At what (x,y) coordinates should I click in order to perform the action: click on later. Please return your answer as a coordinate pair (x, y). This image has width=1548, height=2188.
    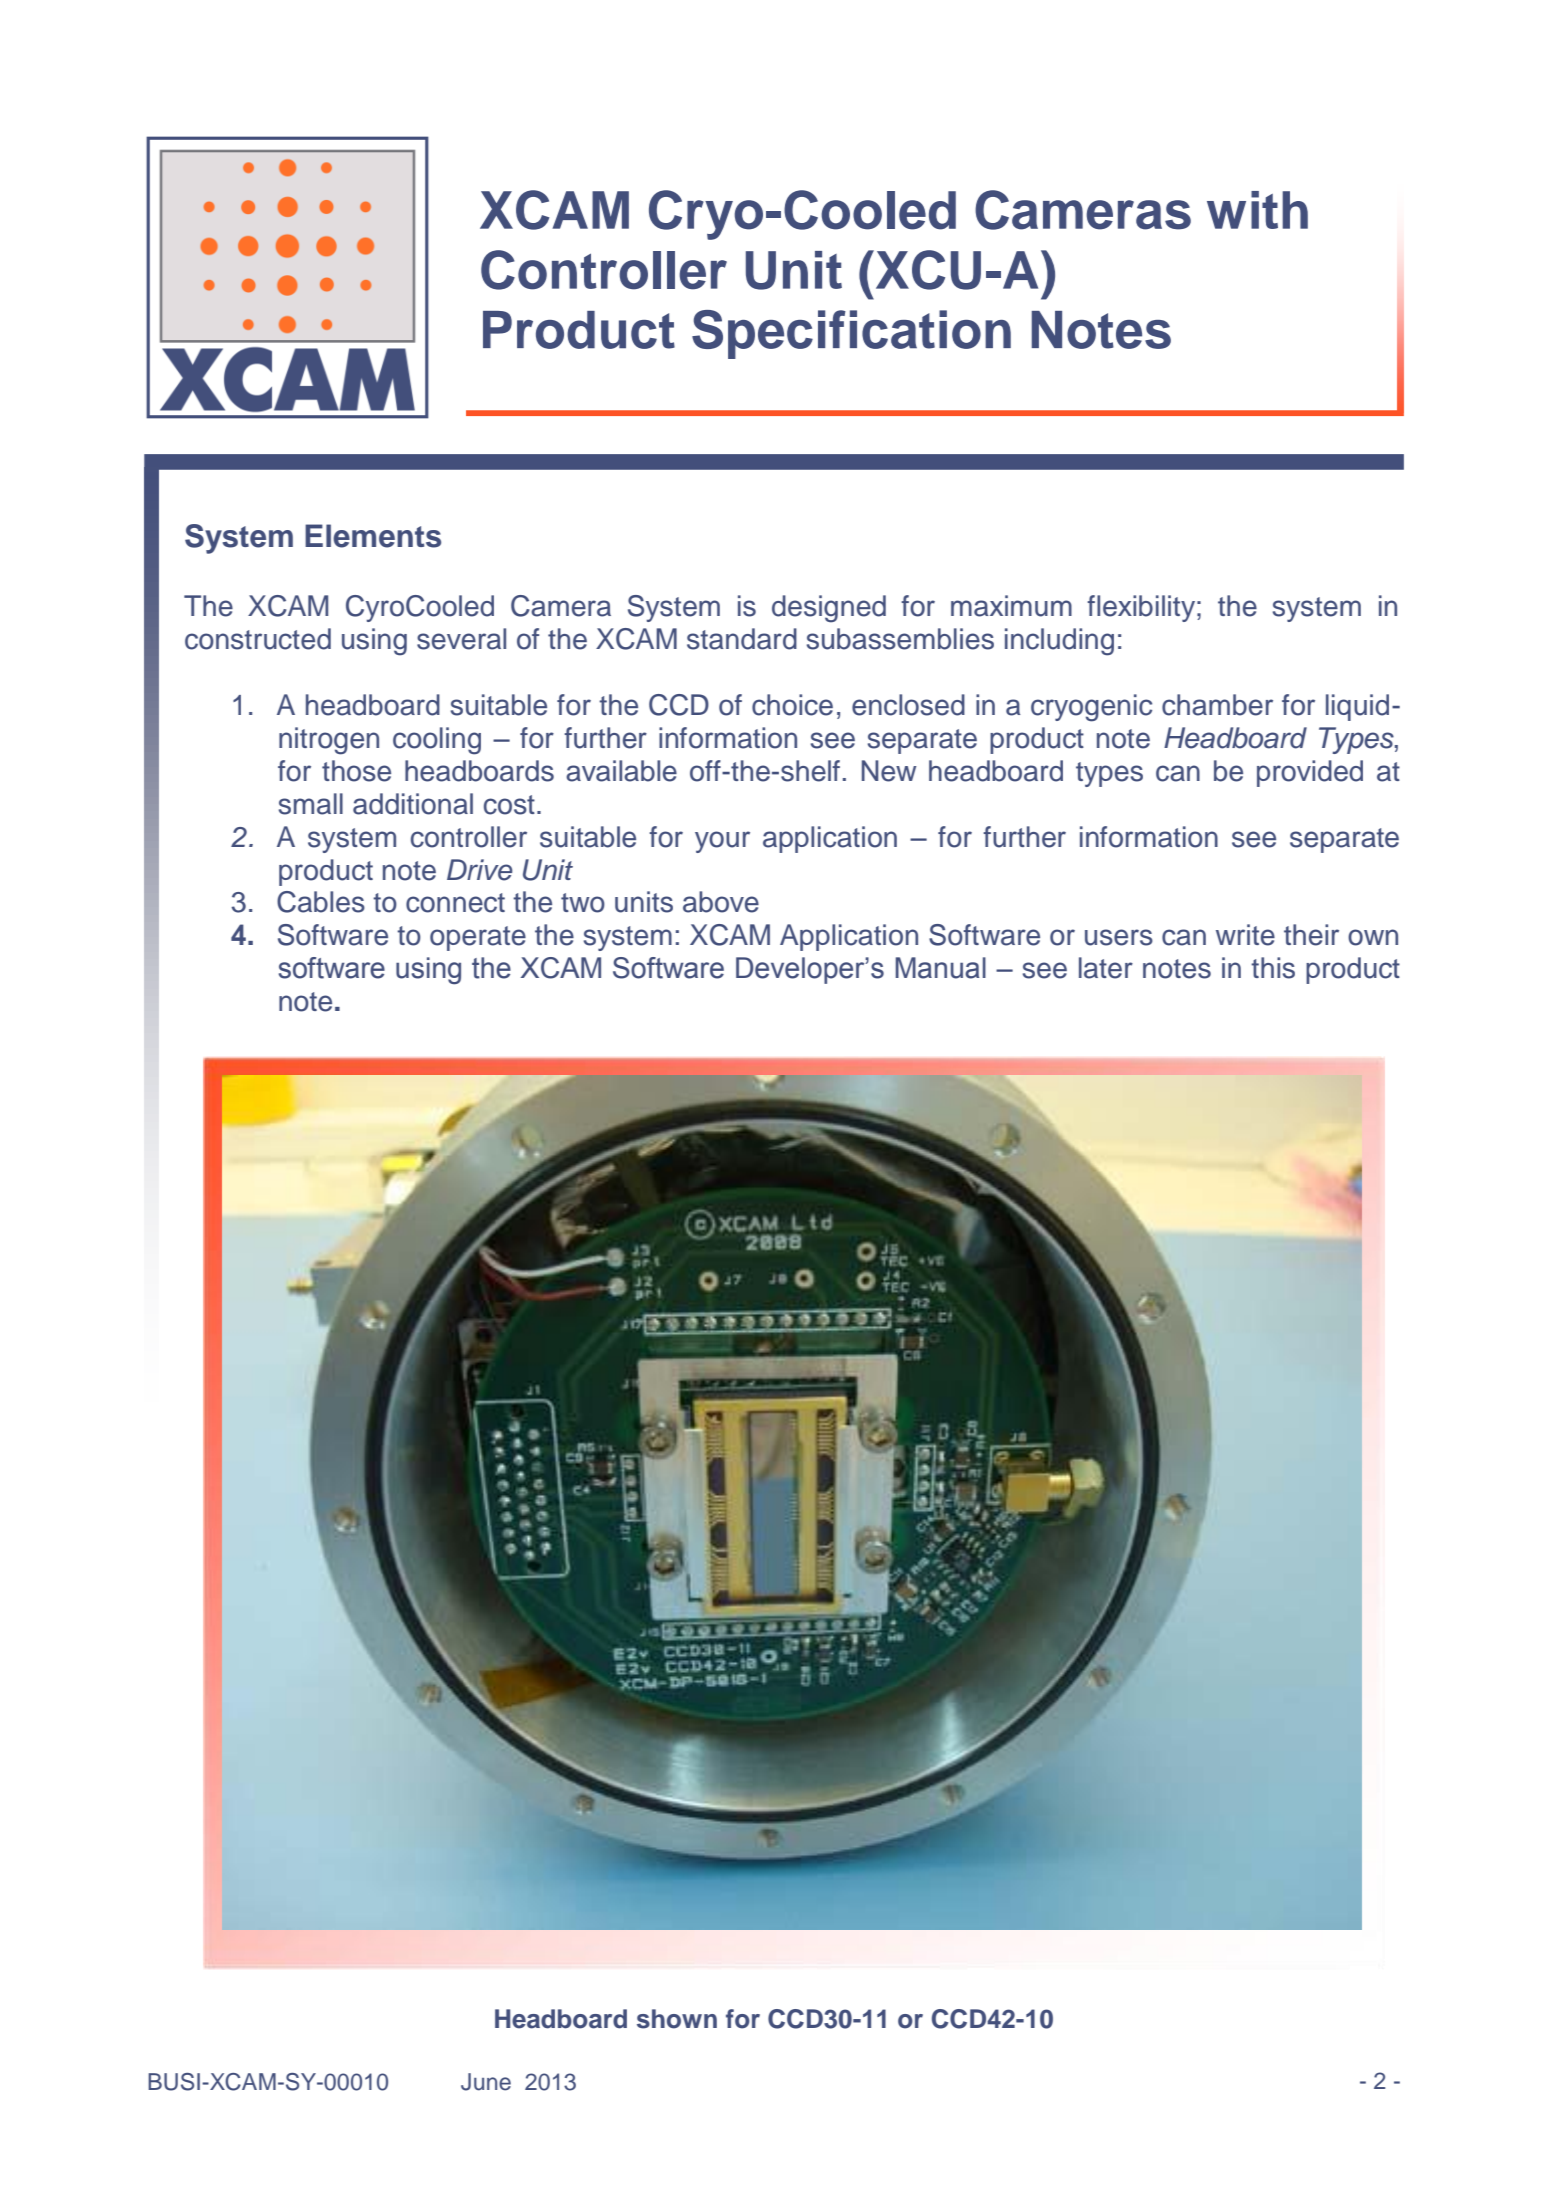
    Looking at the image, I should click on (1106, 968).
